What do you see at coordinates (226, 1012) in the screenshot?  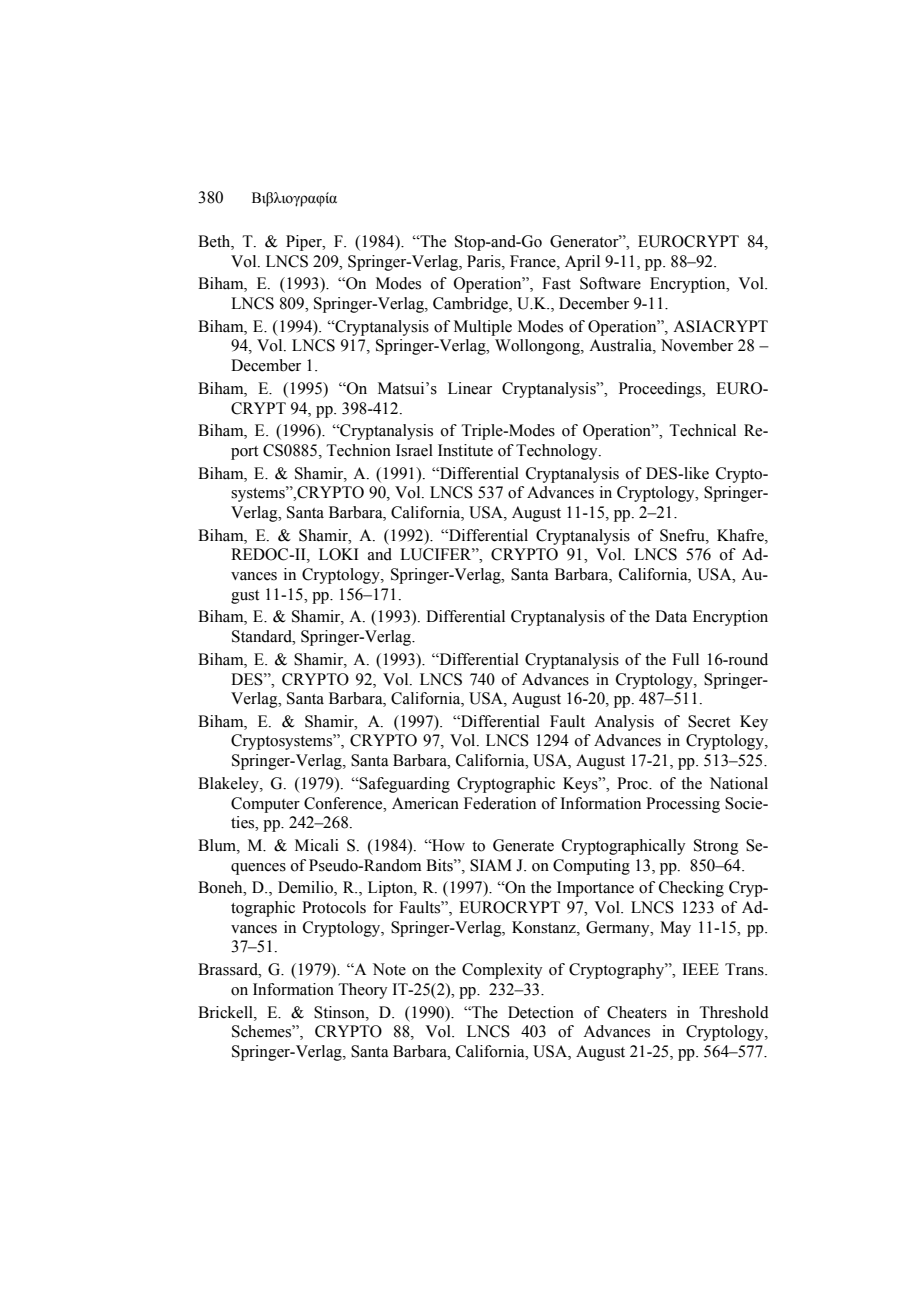 I see `Brickell` at bounding box center [226, 1012].
